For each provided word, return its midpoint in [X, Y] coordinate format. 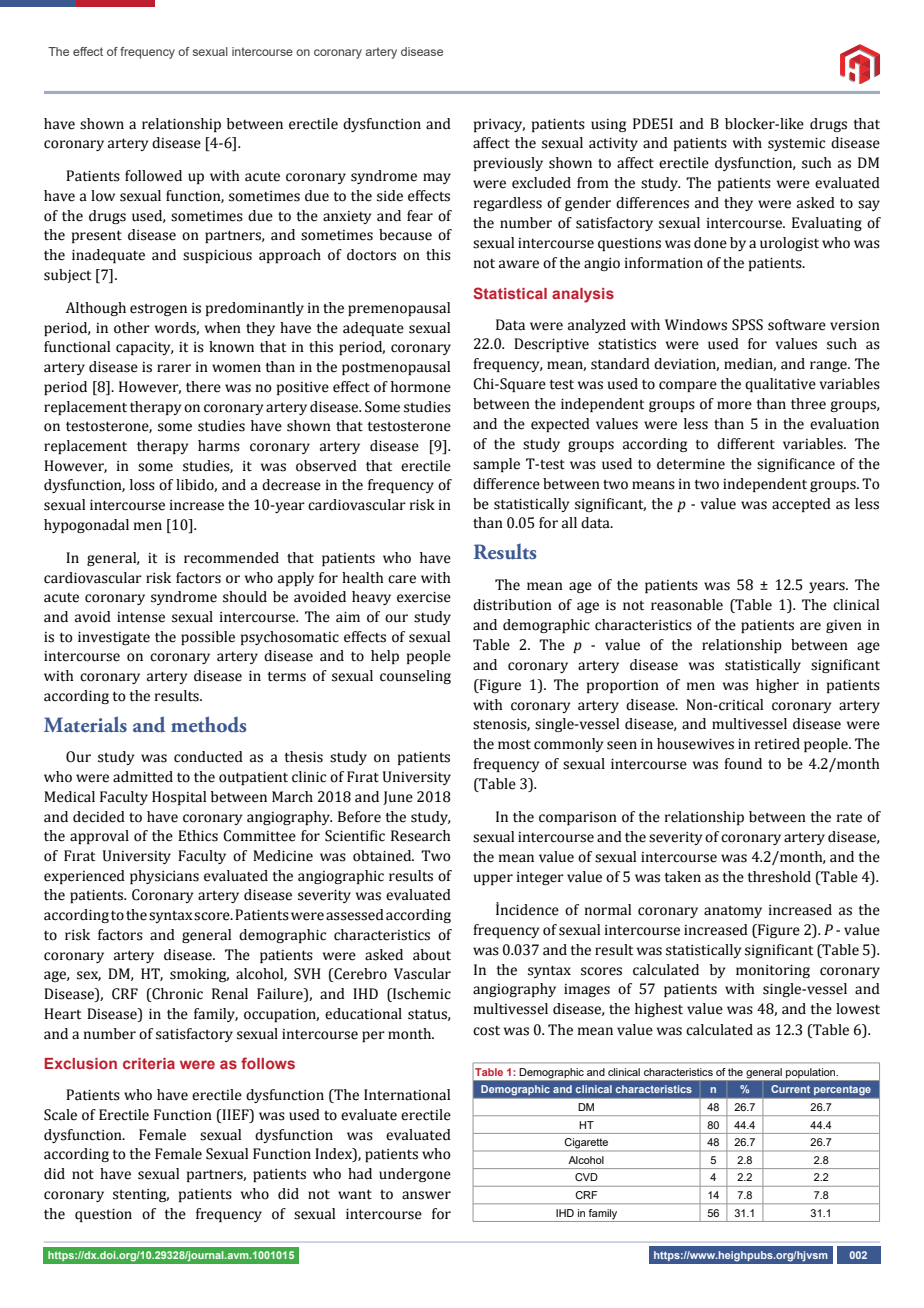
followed [153, 176]
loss [142, 485]
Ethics [198, 836]
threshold [779, 877]
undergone [415, 1175]
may [437, 178]
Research [421, 836]
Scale [60, 1115]
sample [496, 465]
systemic [796, 144]
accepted [801, 505]
